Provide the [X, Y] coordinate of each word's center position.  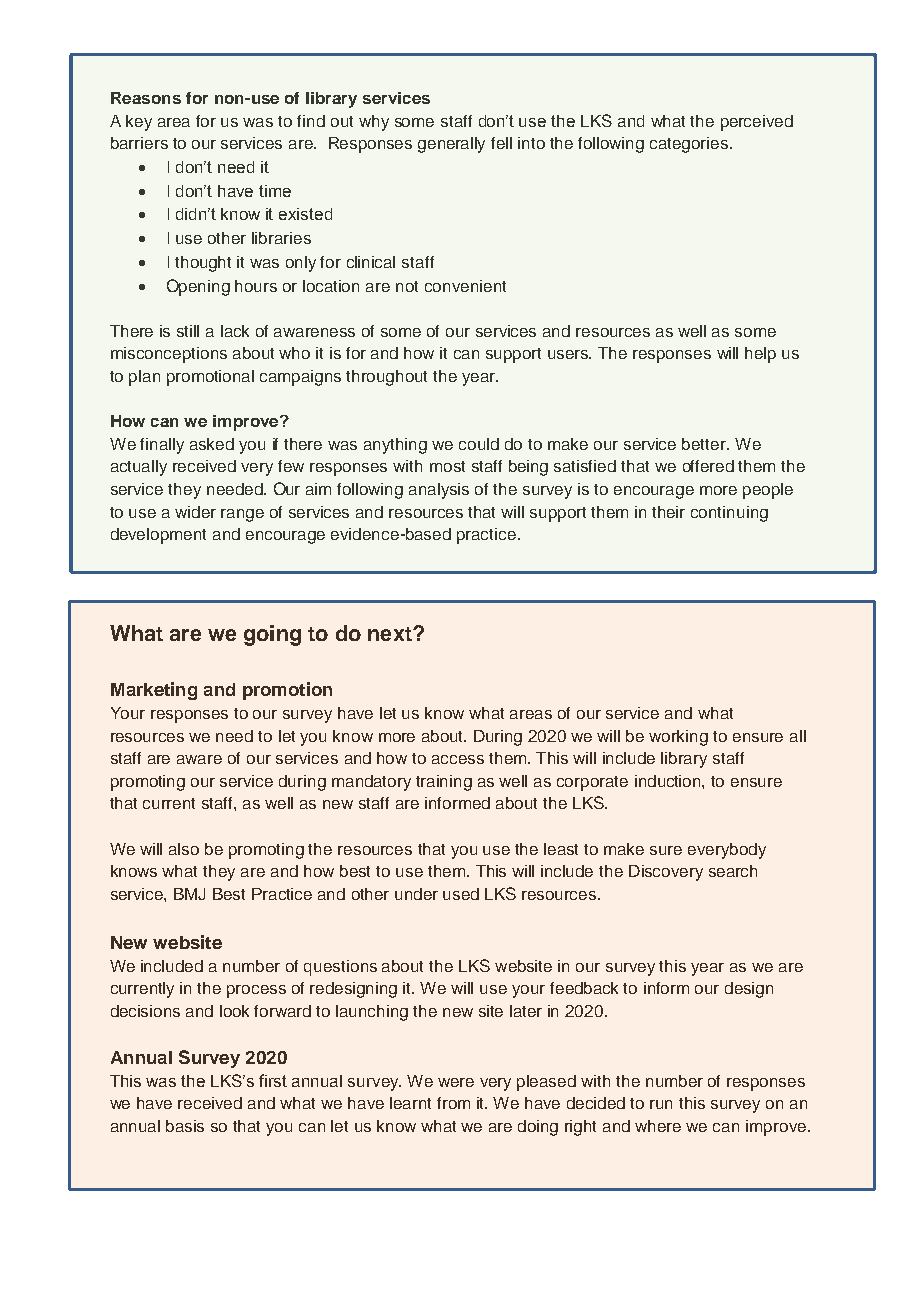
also [184, 849]
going [272, 635]
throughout [386, 378]
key [139, 123]
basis [185, 1126]
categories [690, 145]
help [760, 355]
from [453, 1103]
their [668, 512]
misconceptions [169, 355]
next [391, 634]
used [461, 894]
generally [451, 145]
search [733, 871]
